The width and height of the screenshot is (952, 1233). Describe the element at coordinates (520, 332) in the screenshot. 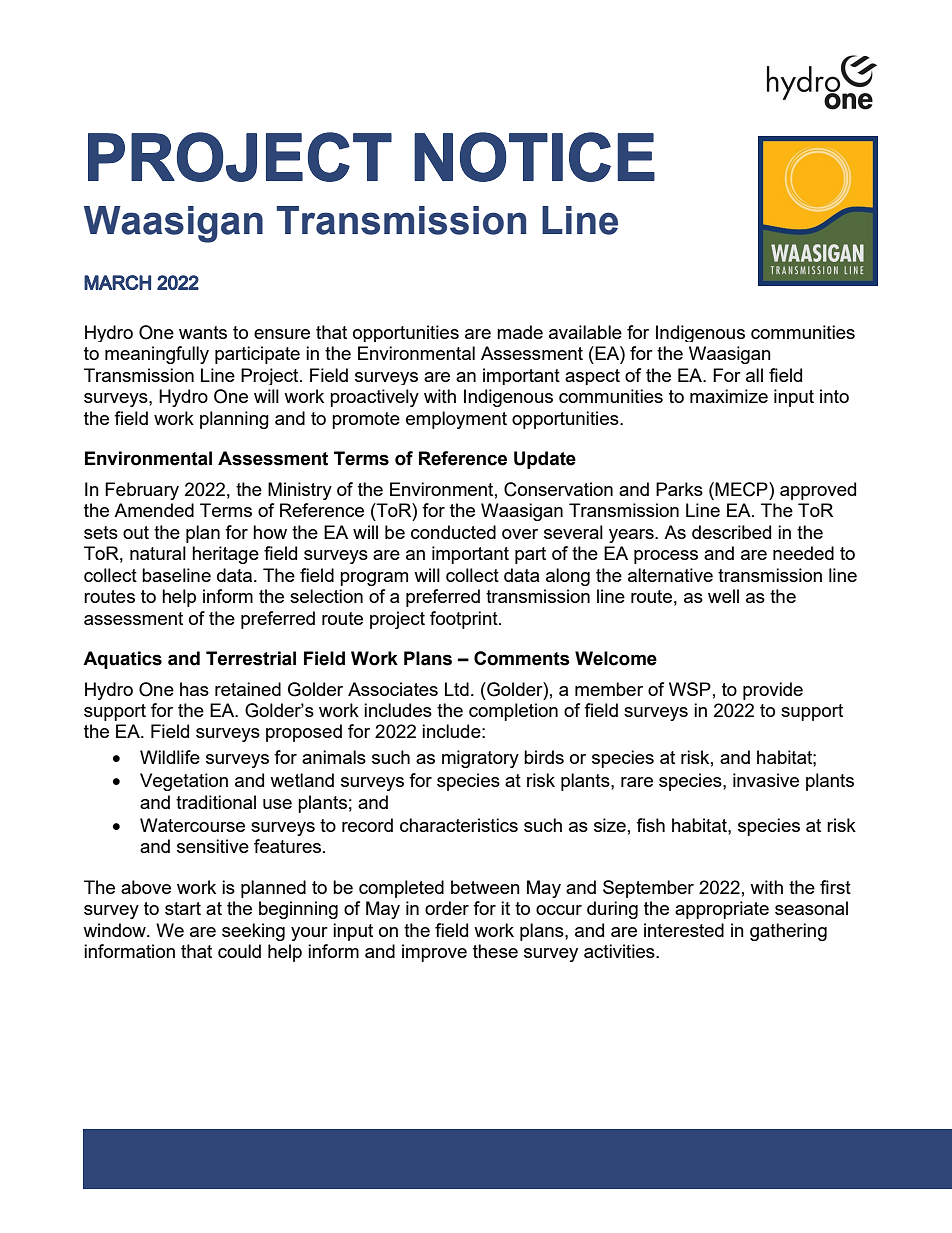

I see `made` at that location.
